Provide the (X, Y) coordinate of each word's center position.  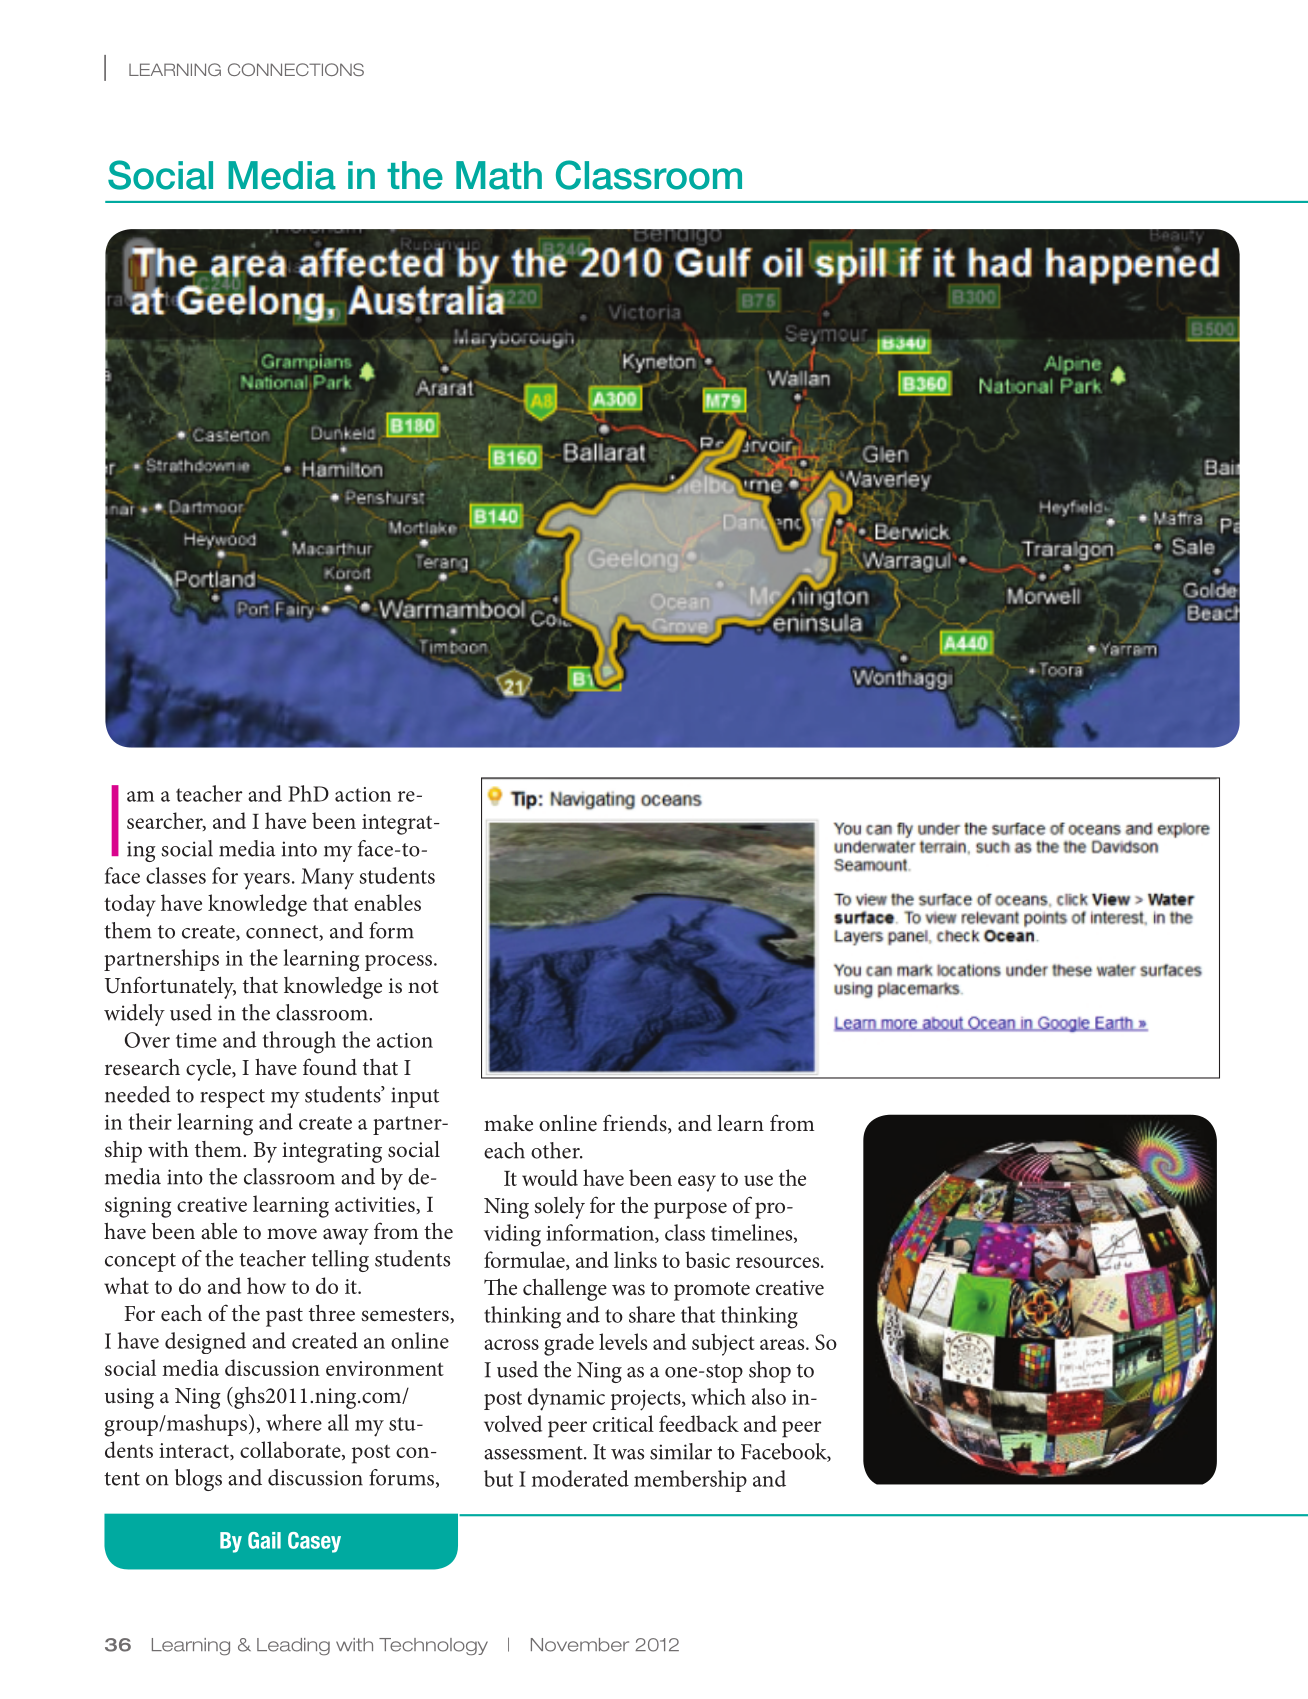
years (266, 881)
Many (327, 879)
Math (499, 175)
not (423, 986)
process (400, 963)
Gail (264, 1540)
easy (697, 1183)
